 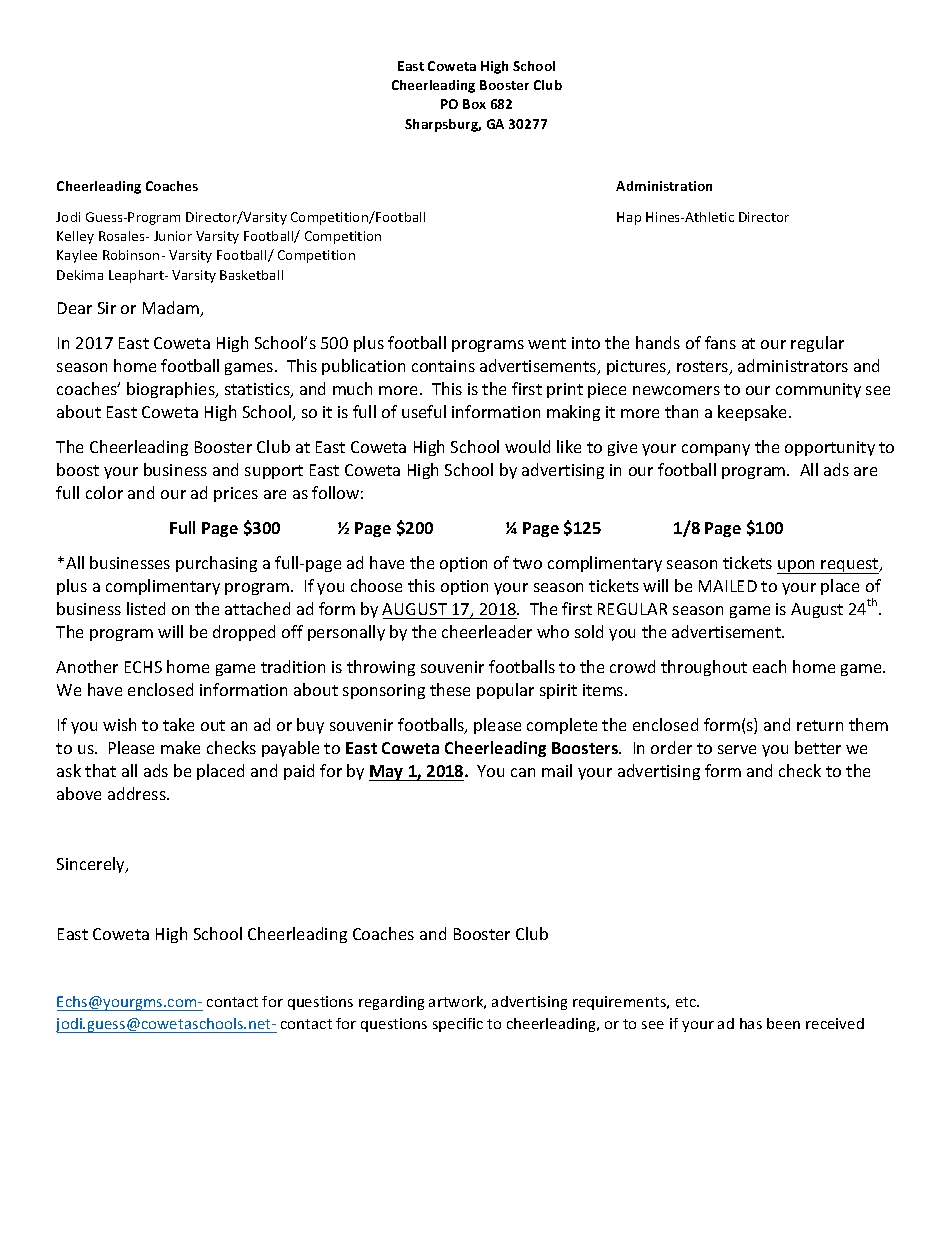 What do you see at coordinates (172, 390) in the image?
I see `biographies` at bounding box center [172, 390].
